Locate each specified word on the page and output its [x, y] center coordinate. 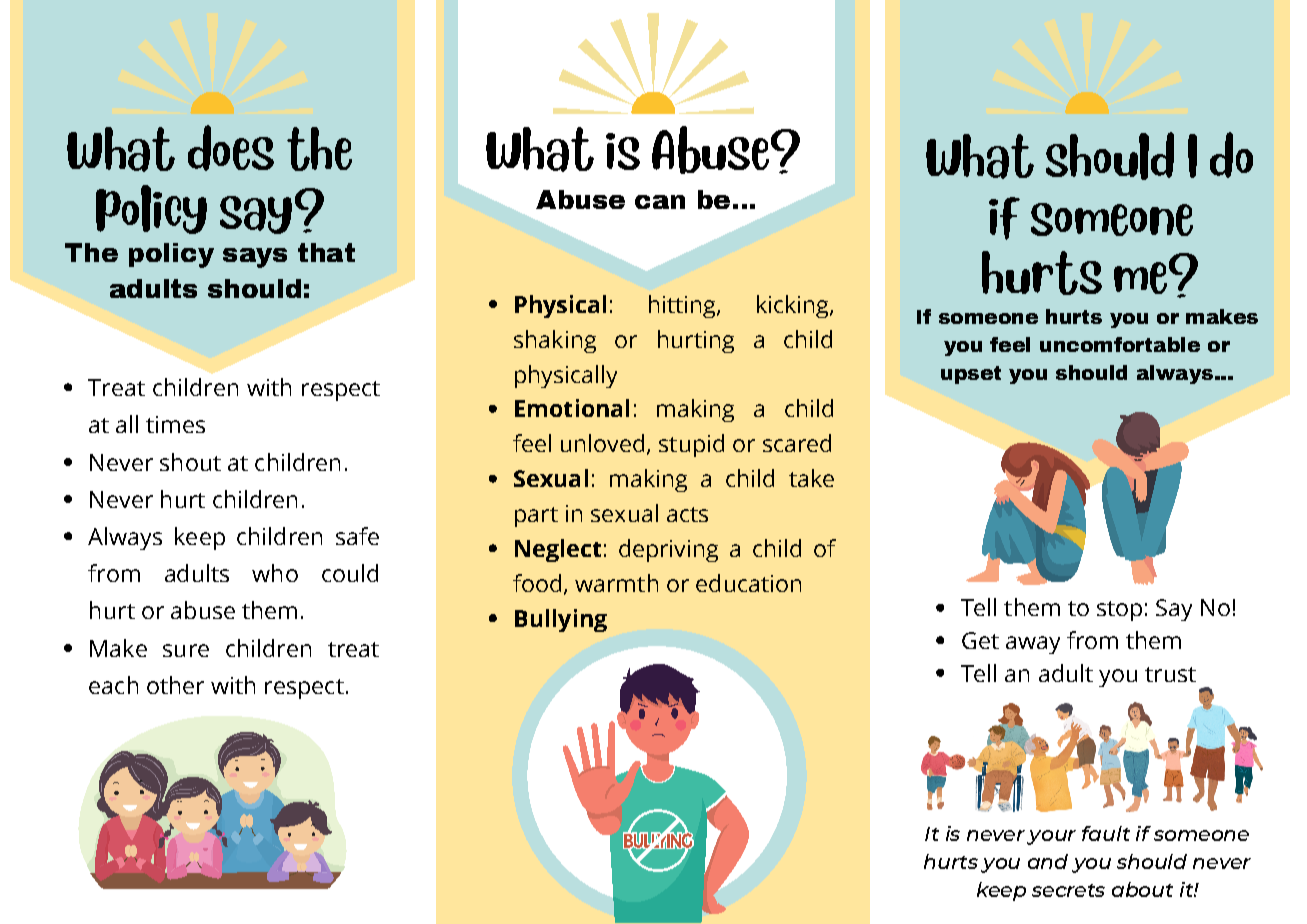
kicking [794, 306]
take [811, 478]
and [1048, 861]
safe [357, 536]
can [660, 202]
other [175, 685]
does [231, 148]
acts [687, 514]
